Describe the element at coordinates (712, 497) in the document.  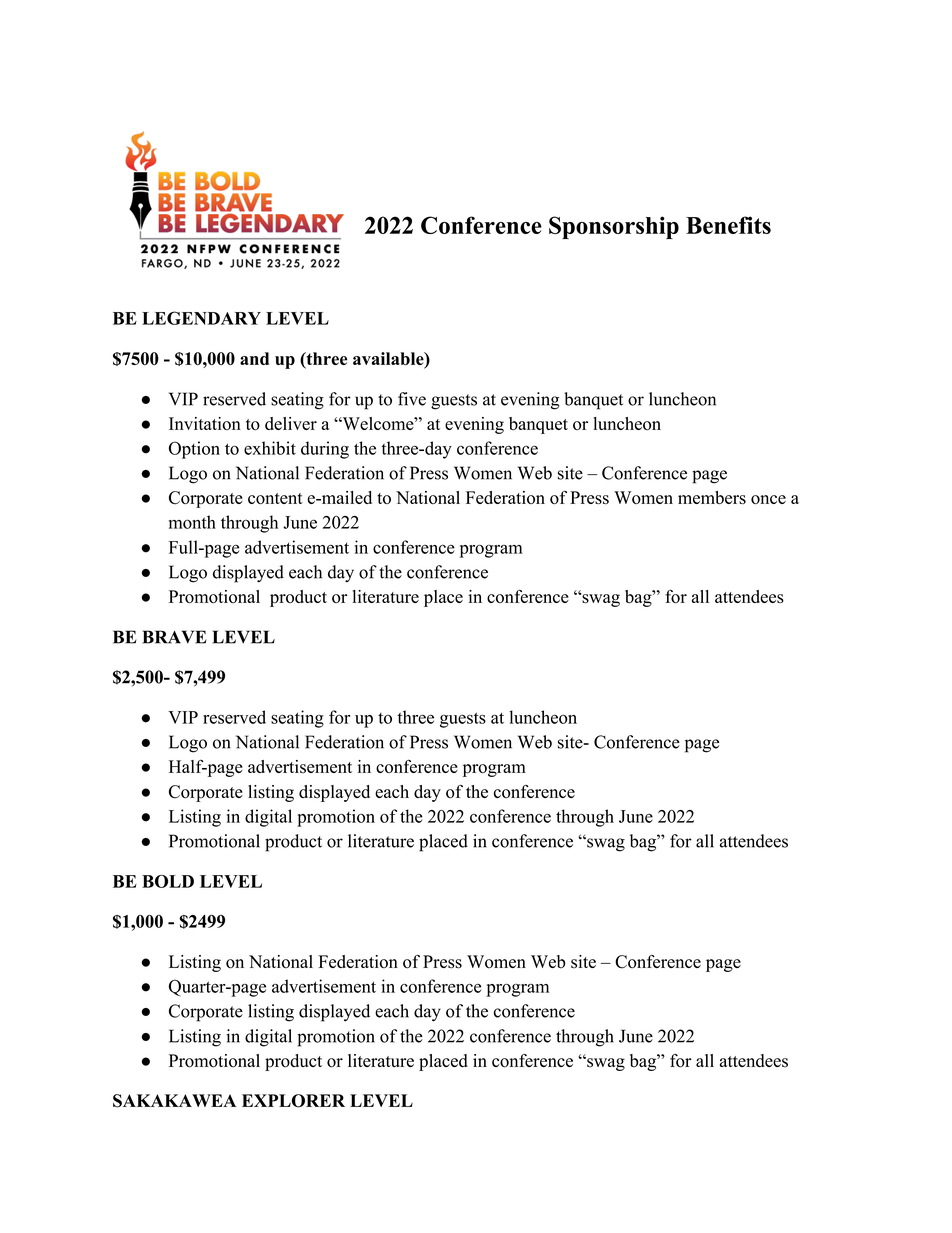
I see `members` at that location.
